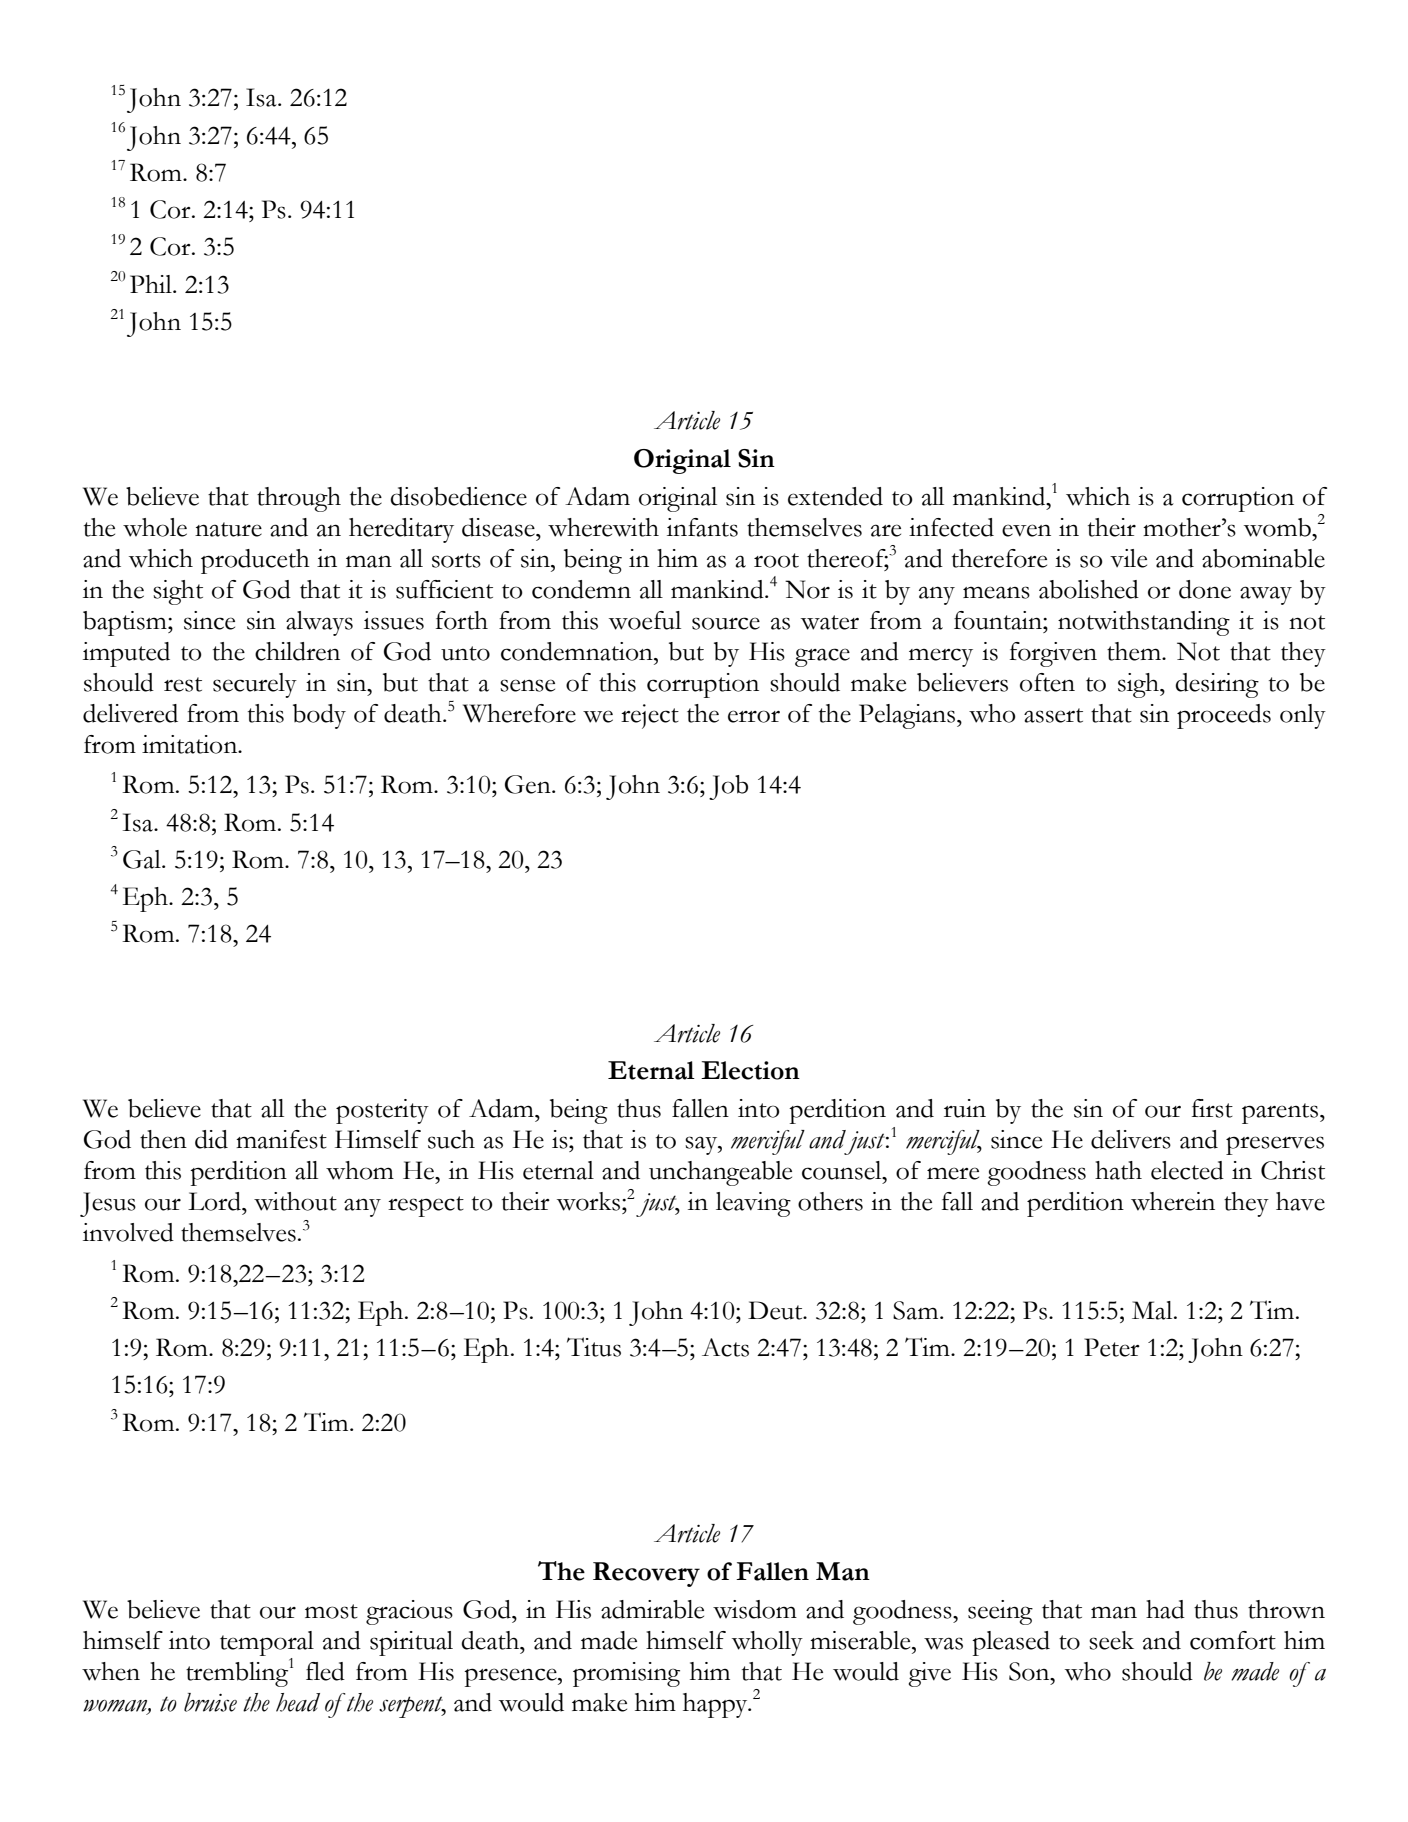  Describe the element at coordinates (720, 1173) in the document. I see `unchangeable` at that location.
